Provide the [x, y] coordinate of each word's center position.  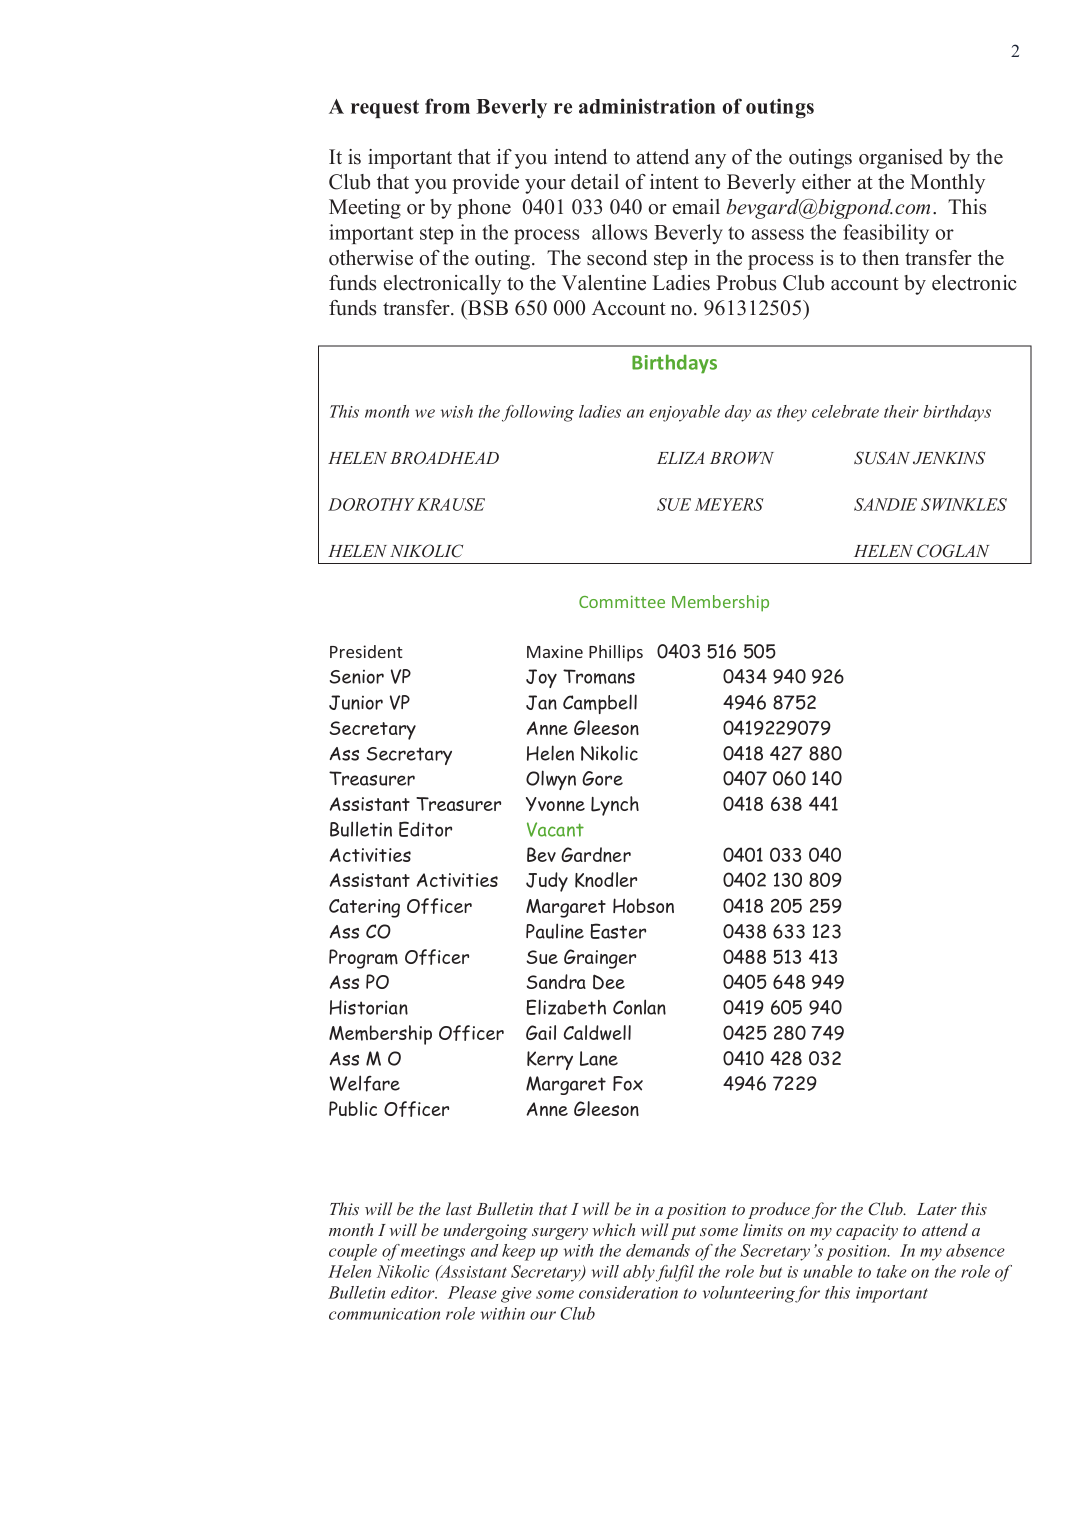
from [447, 106]
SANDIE [885, 504]
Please [472, 1292]
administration [647, 106]
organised [901, 159]
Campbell [600, 704]
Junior [356, 702]
